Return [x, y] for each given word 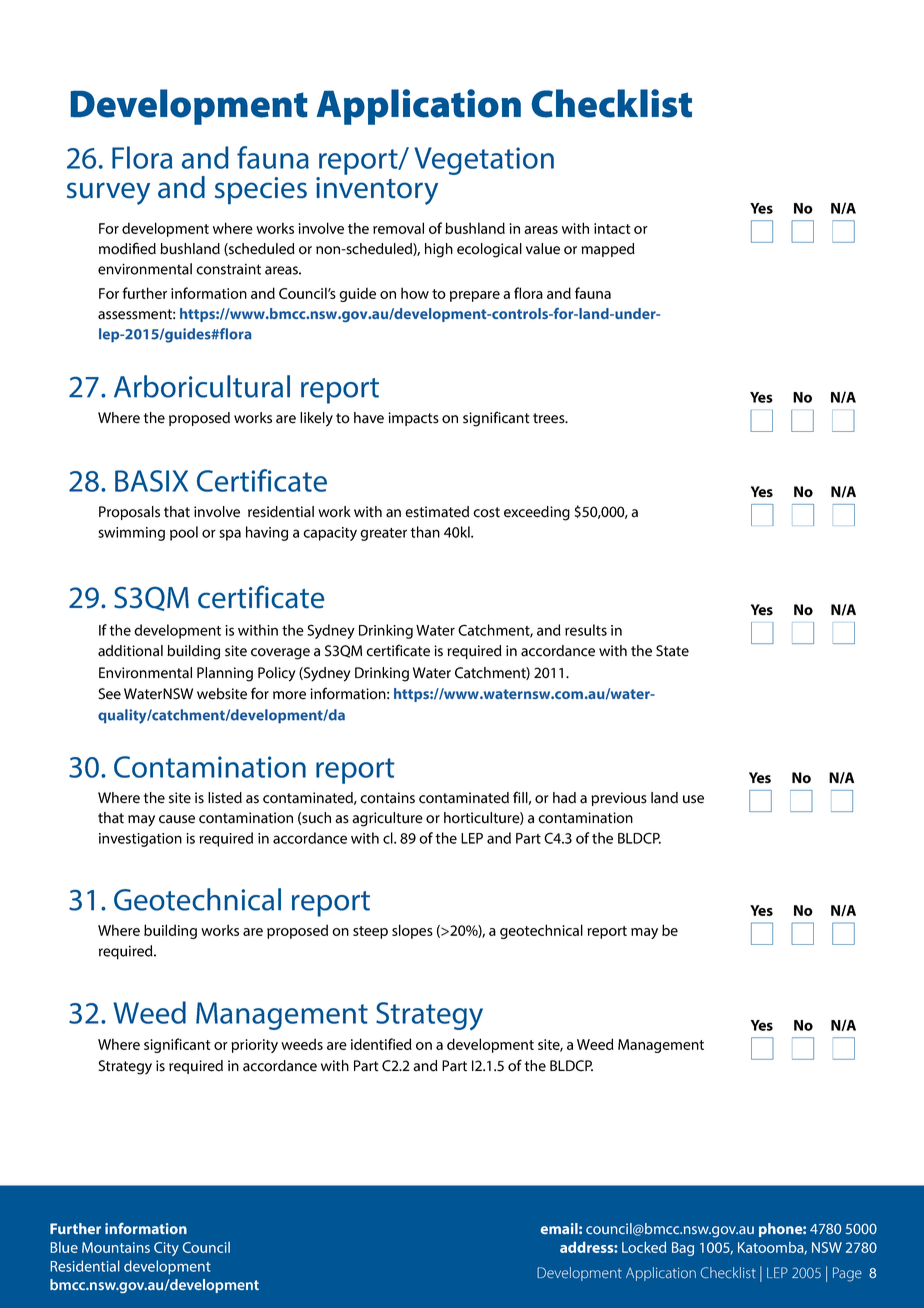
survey [108, 193]
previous [619, 799]
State [672, 651]
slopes [412, 931]
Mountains [116, 1247]
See [109, 694]
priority [254, 1046]
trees [550, 418]
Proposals [129, 513]
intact [612, 228]
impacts [413, 419]
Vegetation [484, 161]
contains [387, 798]
